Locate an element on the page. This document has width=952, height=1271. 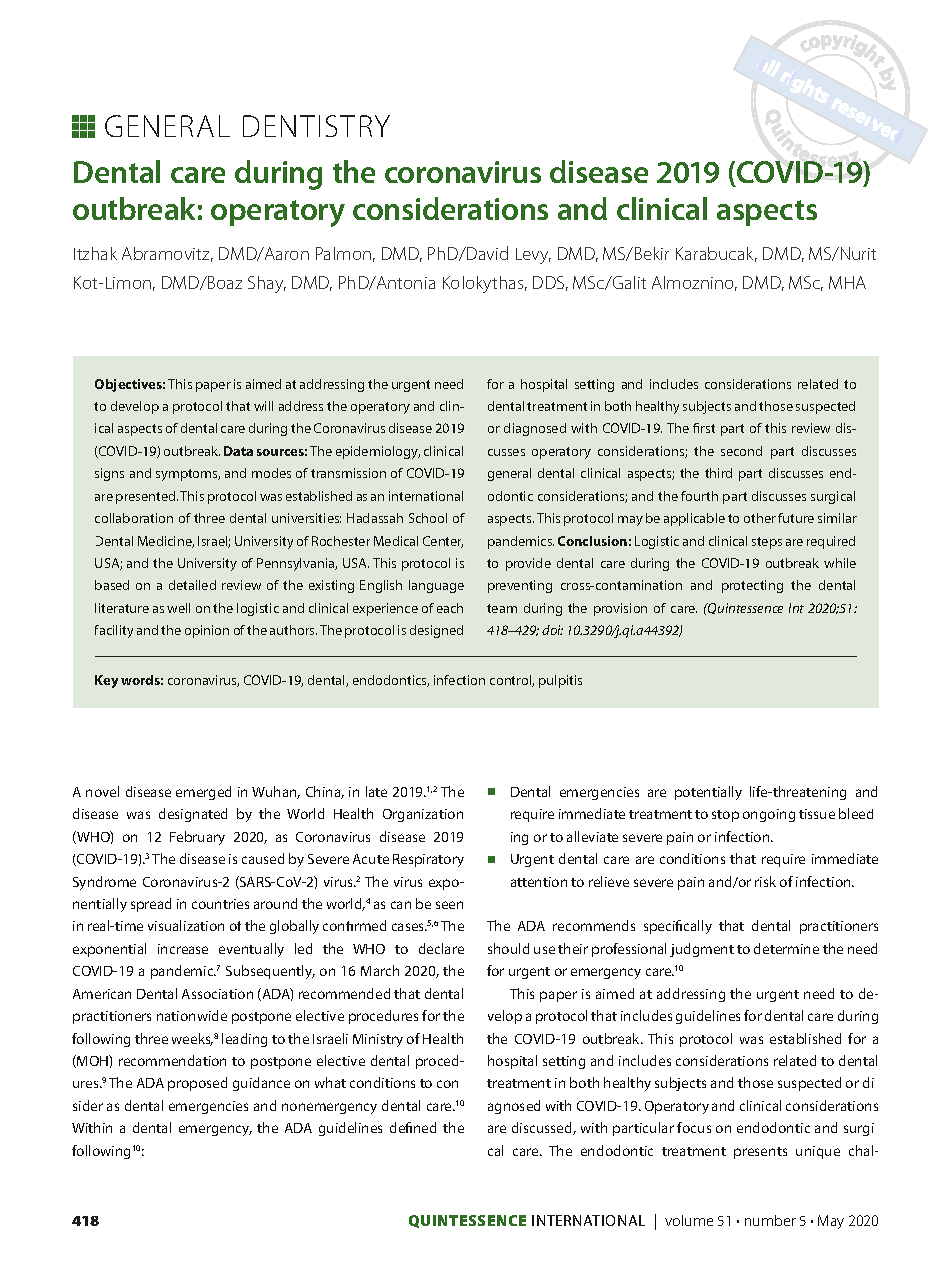
epidemiology is located at coordinates (378, 452).
